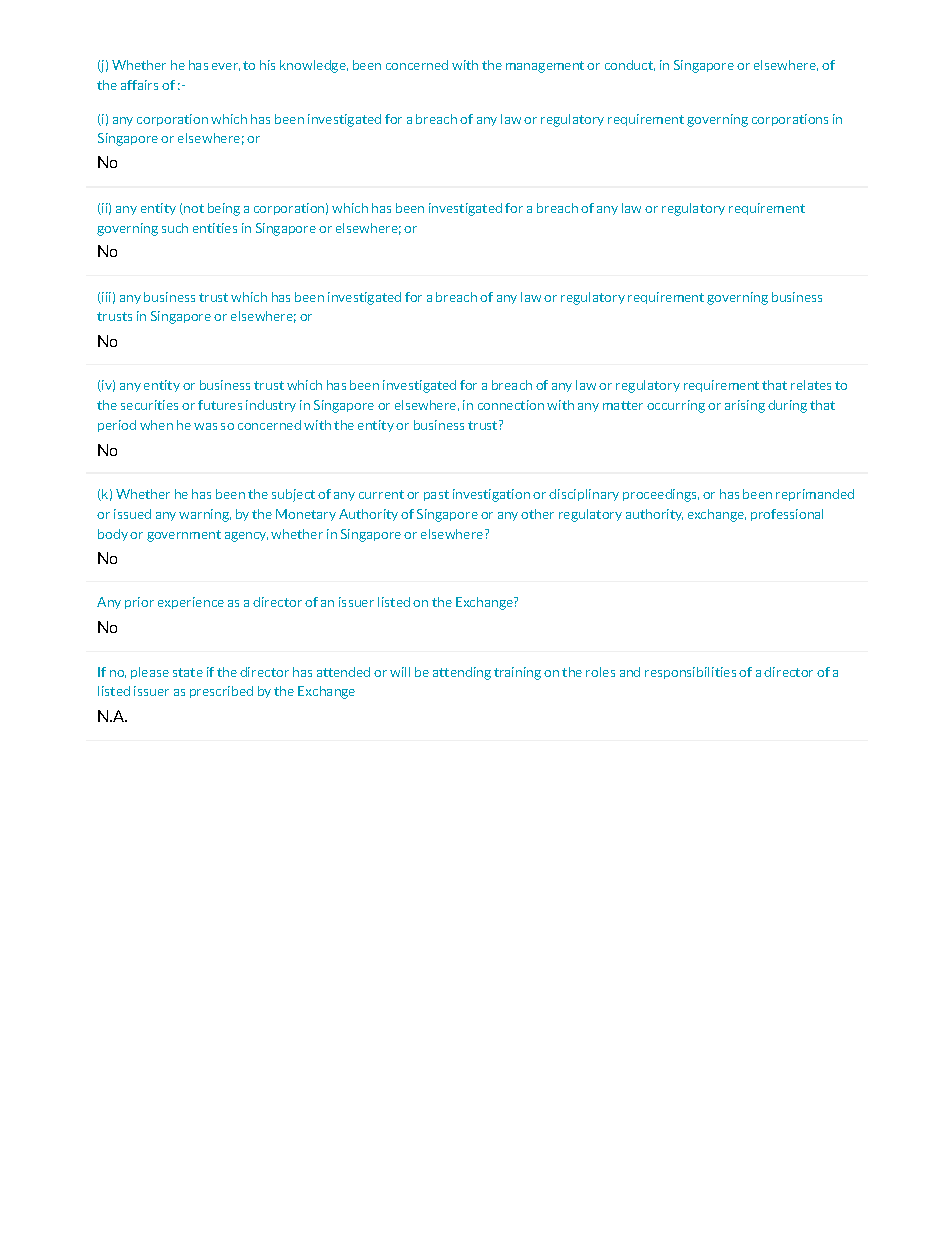 The image size is (952, 1233). What do you see at coordinates (215, 228) in the screenshot?
I see `entities` at bounding box center [215, 228].
